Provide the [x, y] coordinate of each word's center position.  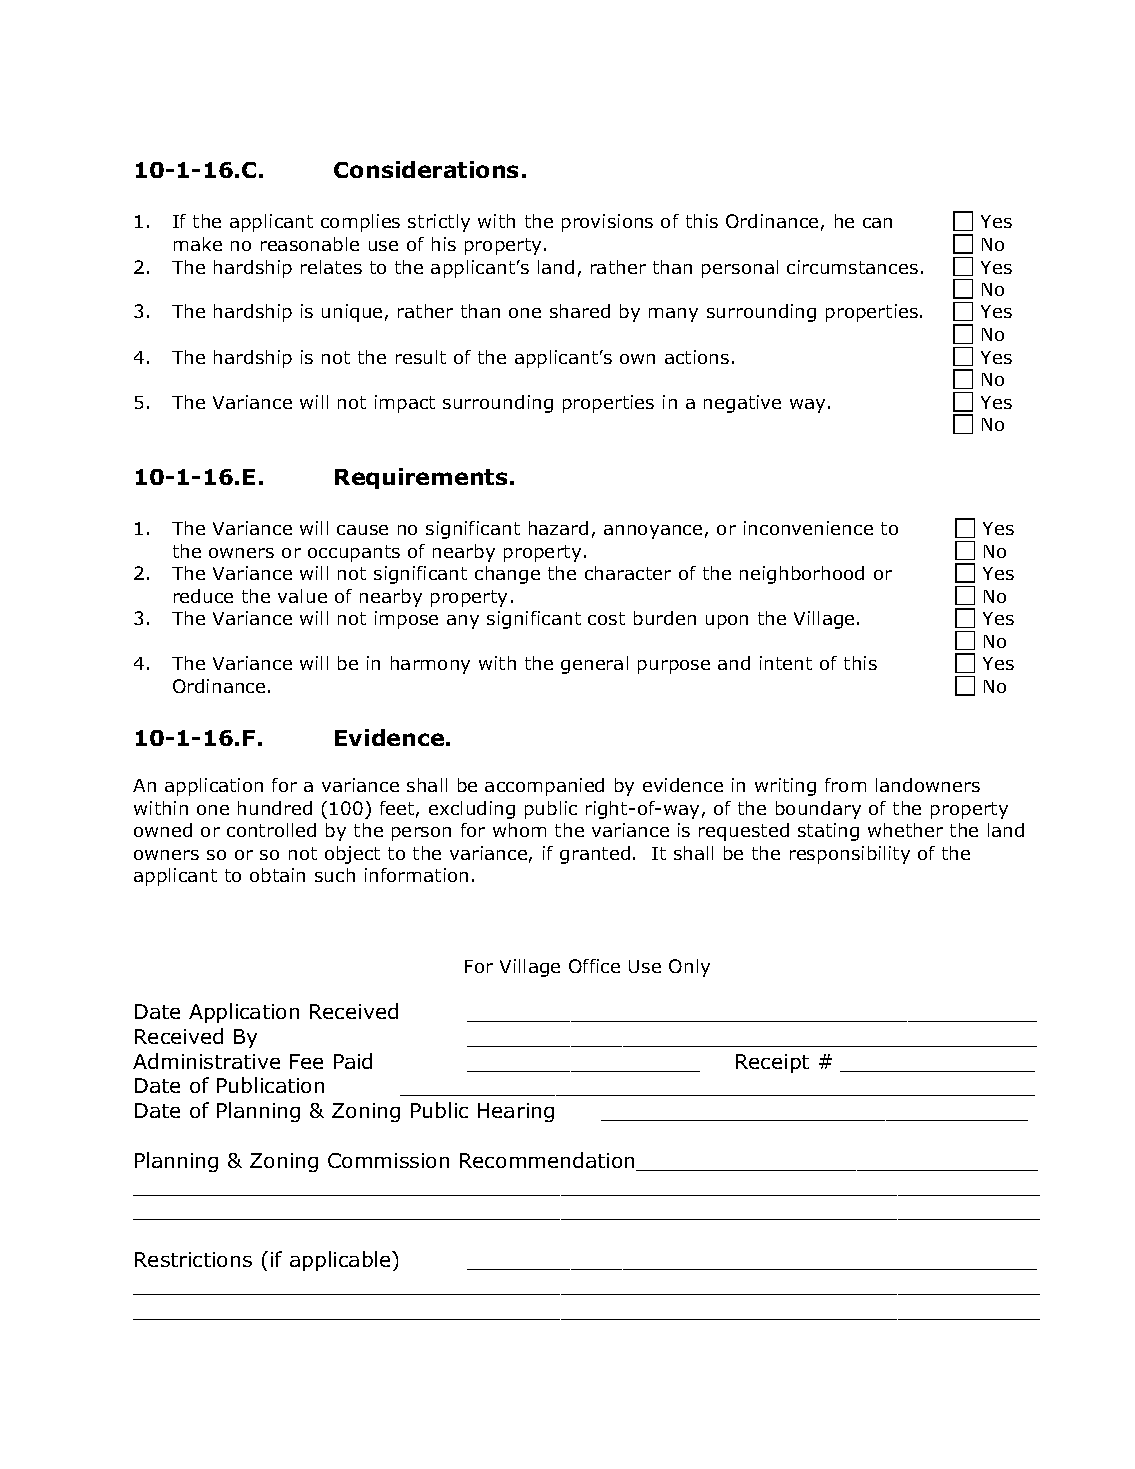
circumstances [852, 267]
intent [786, 663]
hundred [275, 808]
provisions [607, 223]
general [594, 665]
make [198, 244]
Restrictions [193, 1259]
